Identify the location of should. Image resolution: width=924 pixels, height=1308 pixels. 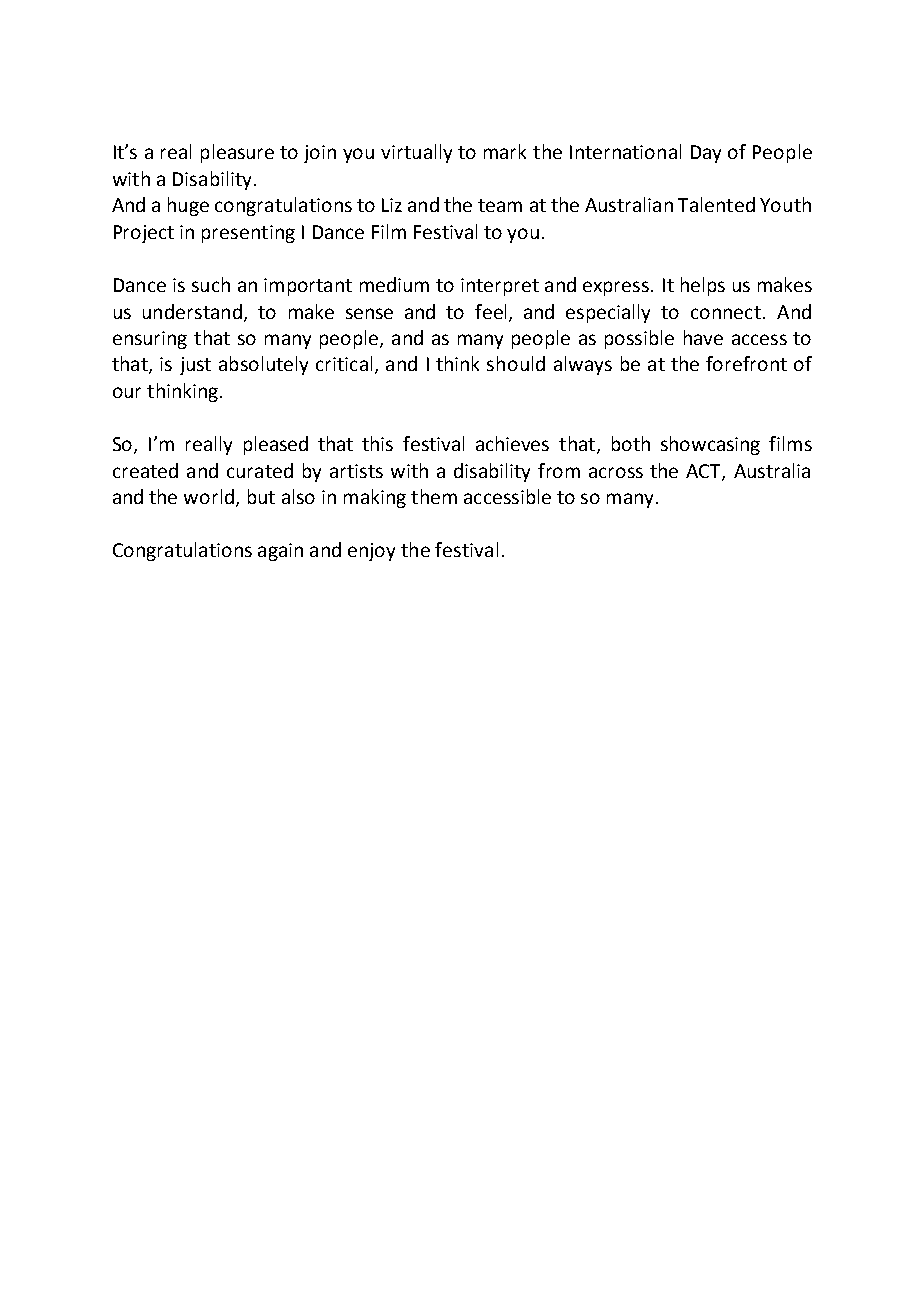
(516, 363).
